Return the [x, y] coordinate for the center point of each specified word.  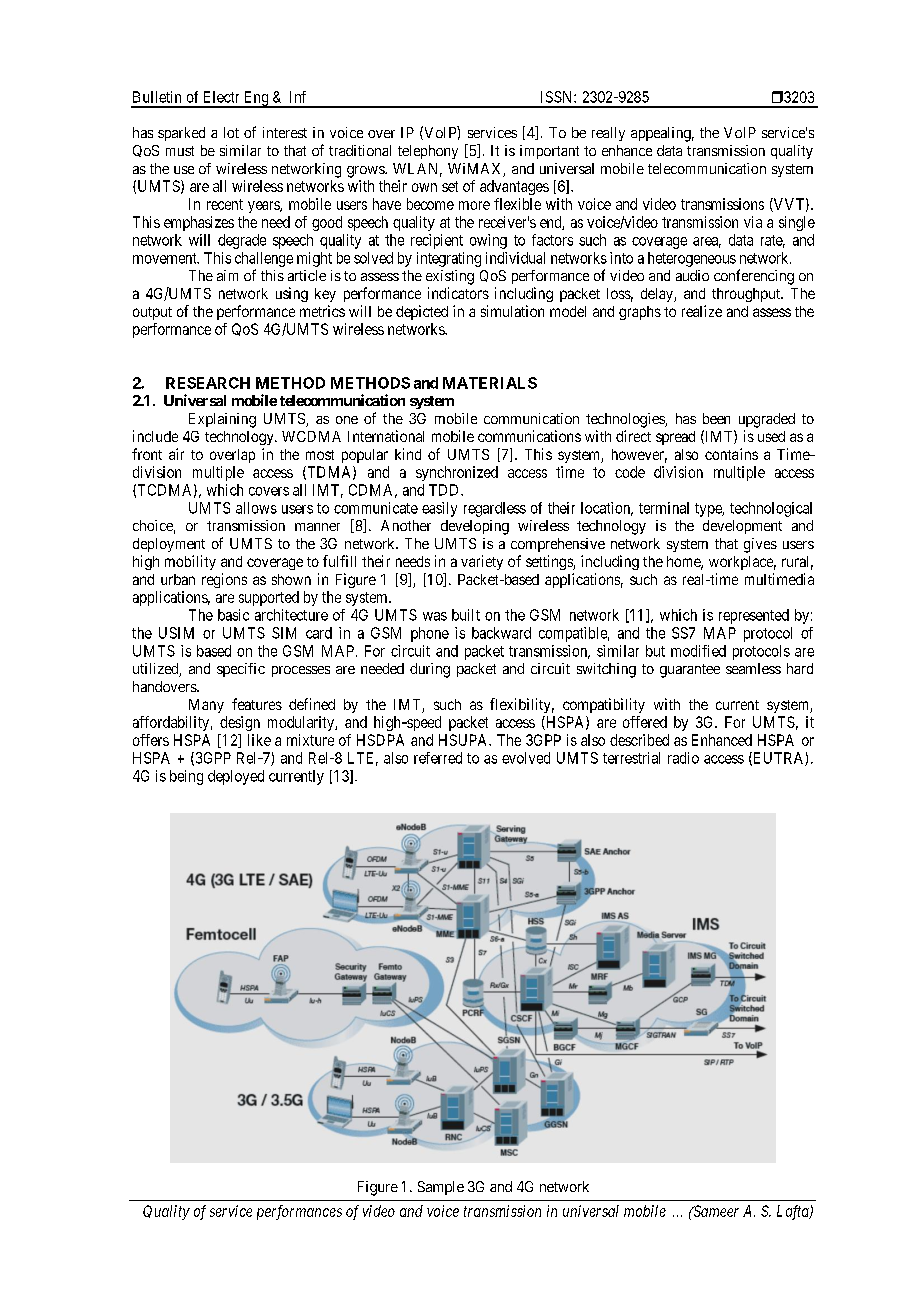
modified [698, 651]
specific [241, 670]
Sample [441, 1188]
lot [231, 132]
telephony [428, 152]
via [753, 222]
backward [501, 633]
